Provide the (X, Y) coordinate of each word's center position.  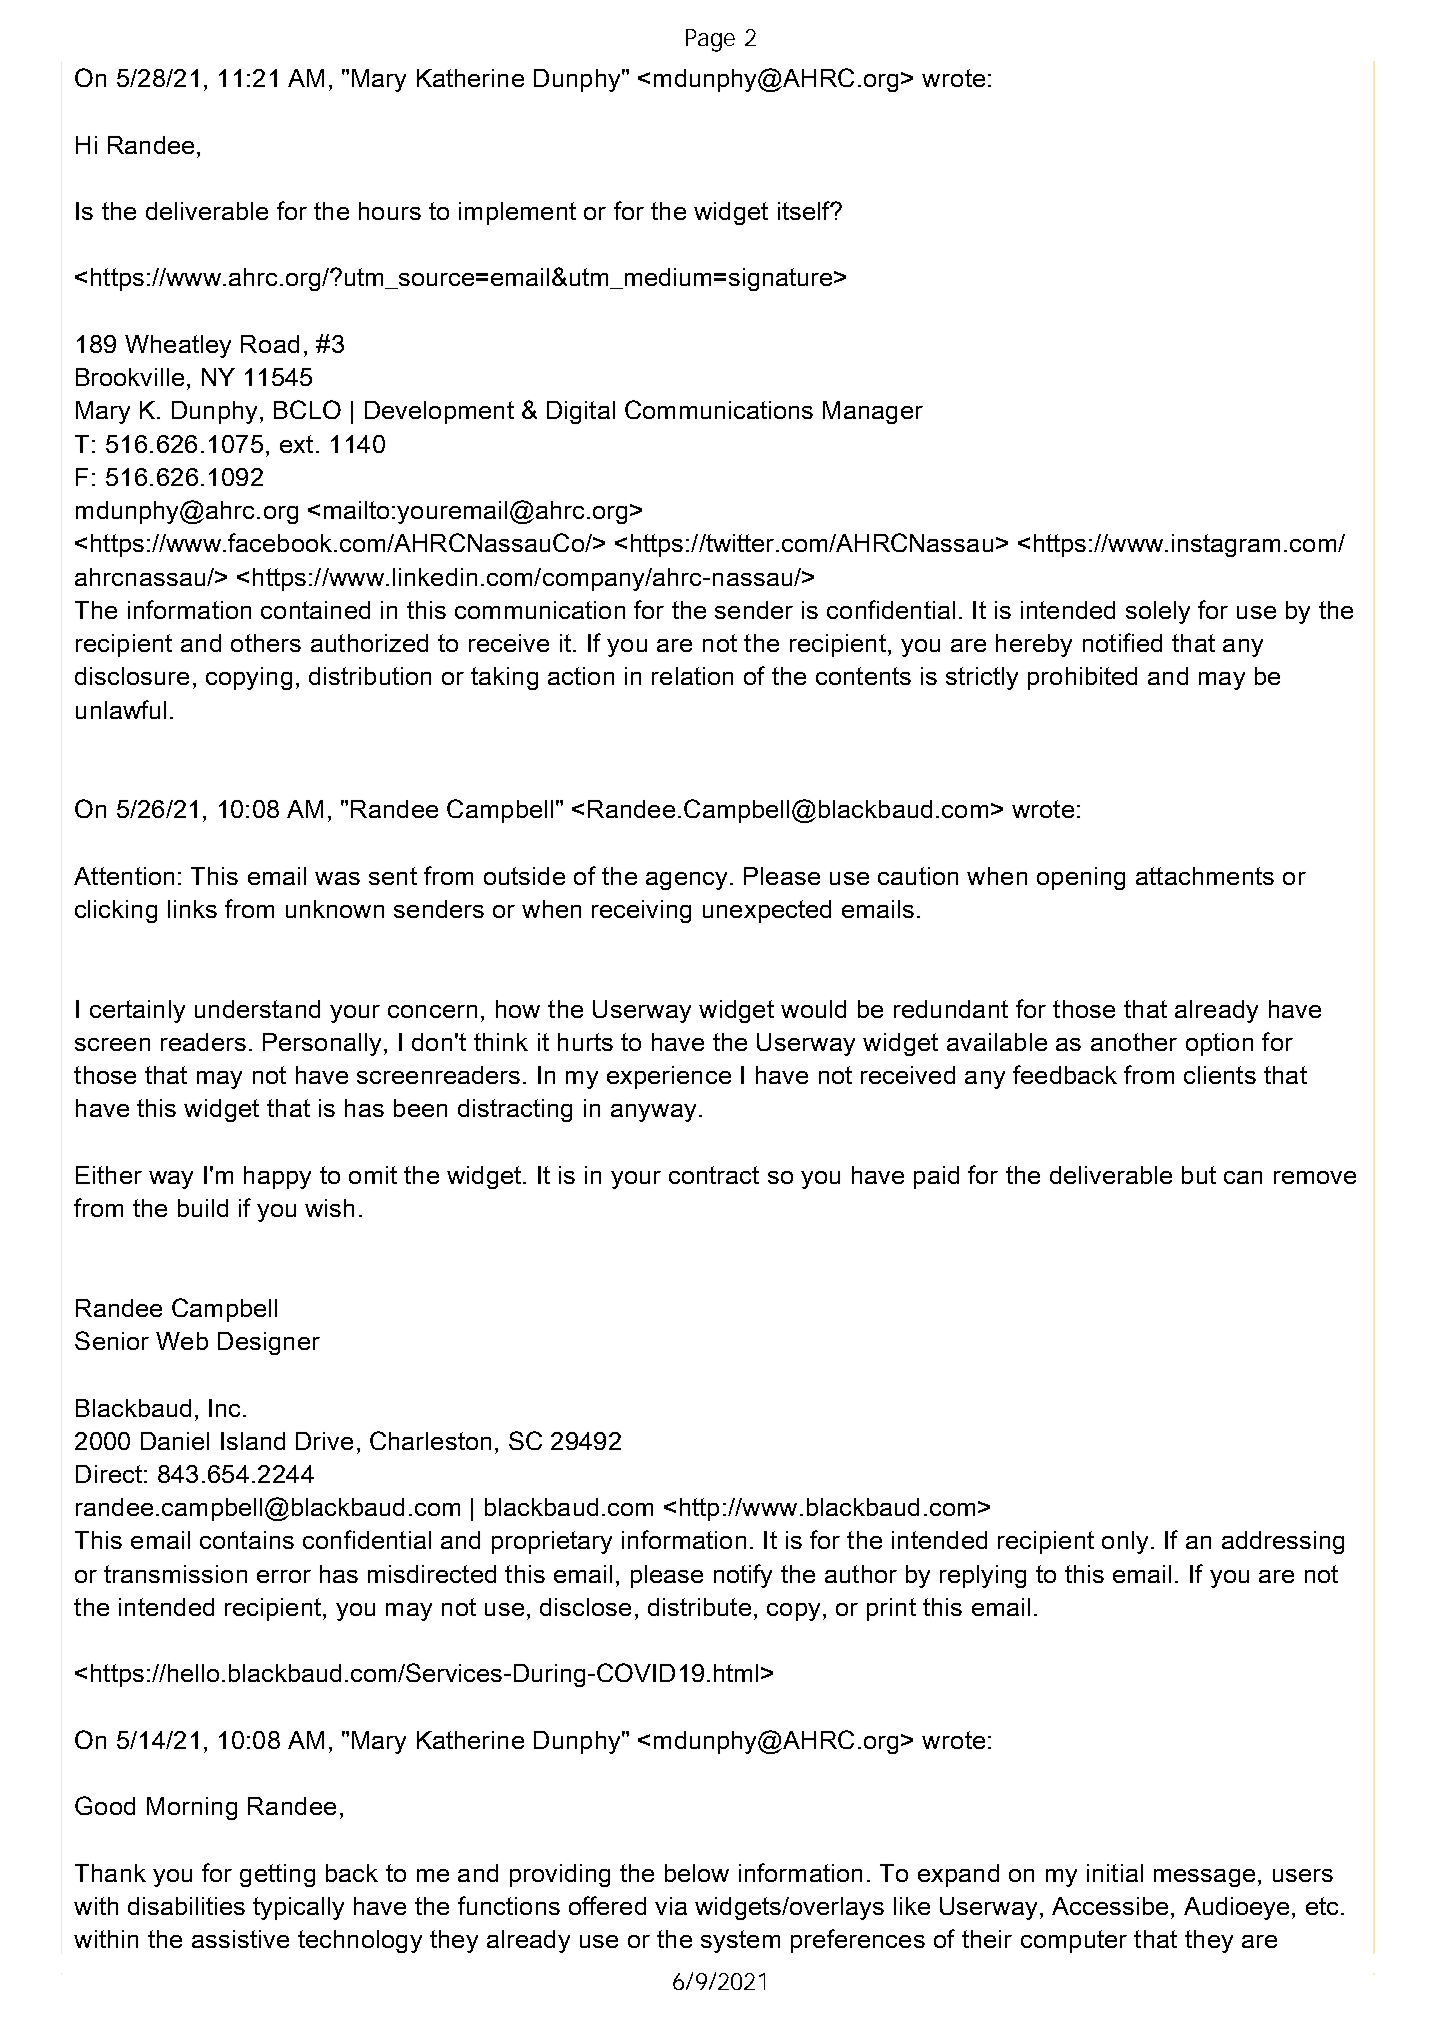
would (813, 1009)
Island (253, 1441)
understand (257, 1009)
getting (277, 1875)
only (1125, 1542)
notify (743, 1576)
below (697, 1873)
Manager (873, 412)
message (1204, 1878)
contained (315, 610)
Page (710, 40)
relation (692, 676)
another (1134, 1042)
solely (1158, 612)
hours (390, 211)
